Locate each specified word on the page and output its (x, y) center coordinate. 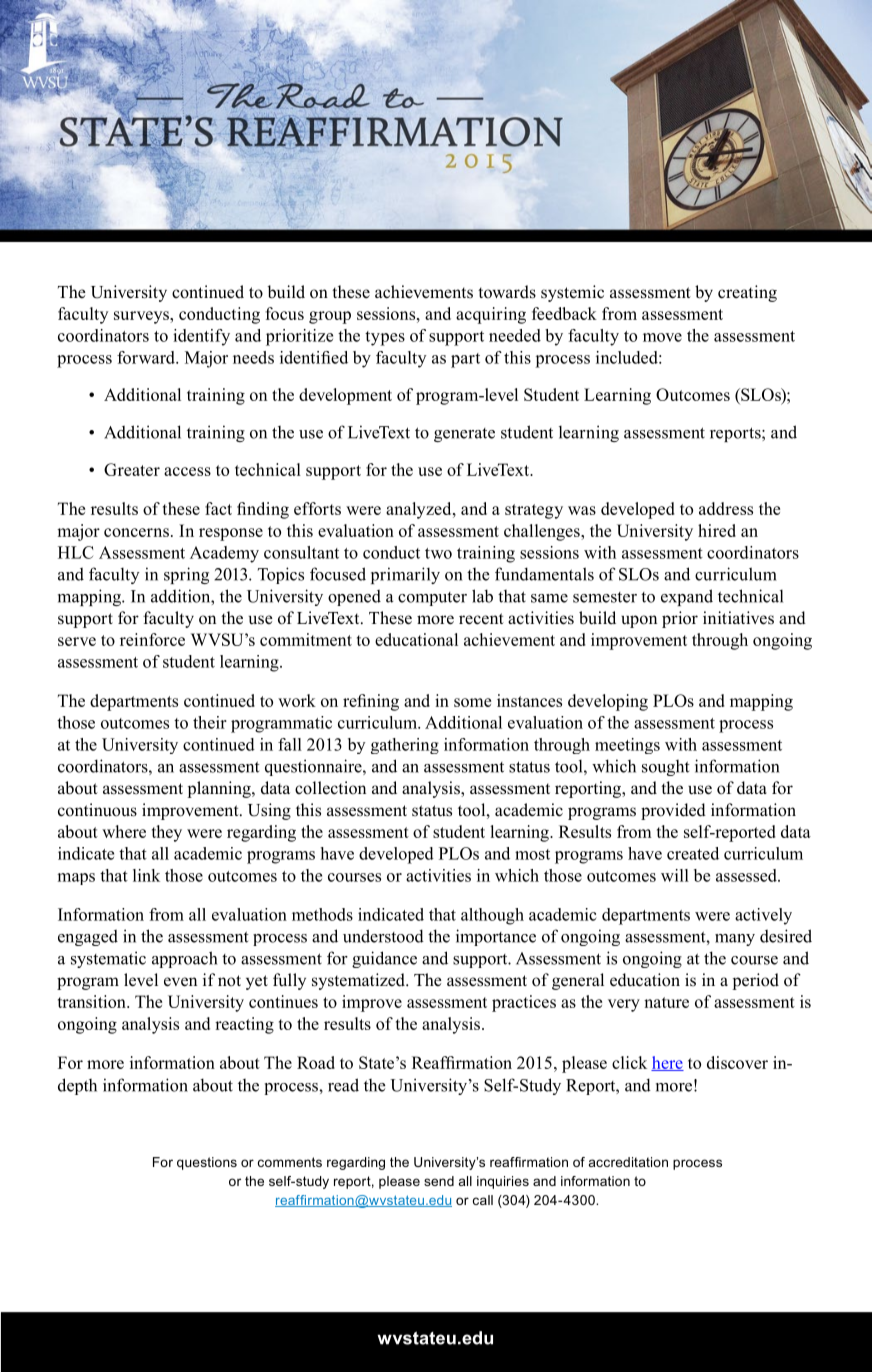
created (693, 853)
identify (201, 337)
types (385, 338)
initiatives (738, 618)
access (187, 471)
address (726, 508)
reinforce (152, 639)
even (180, 982)
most (532, 854)
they (167, 833)
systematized (359, 981)
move (662, 337)
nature (666, 1002)
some (472, 702)
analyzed (420, 510)
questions (207, 1163)
